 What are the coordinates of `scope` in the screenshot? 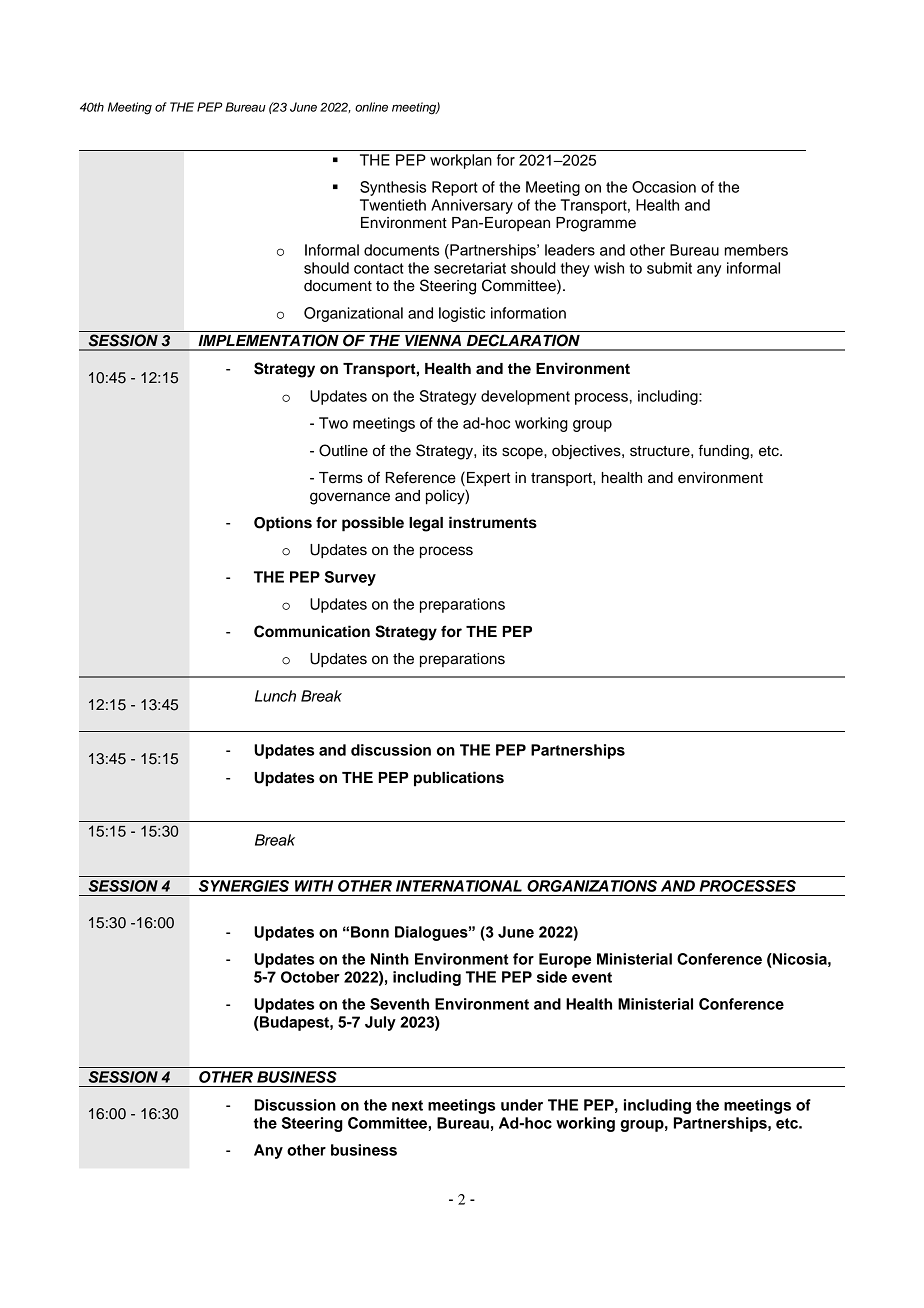 It's located at (523, 453).
